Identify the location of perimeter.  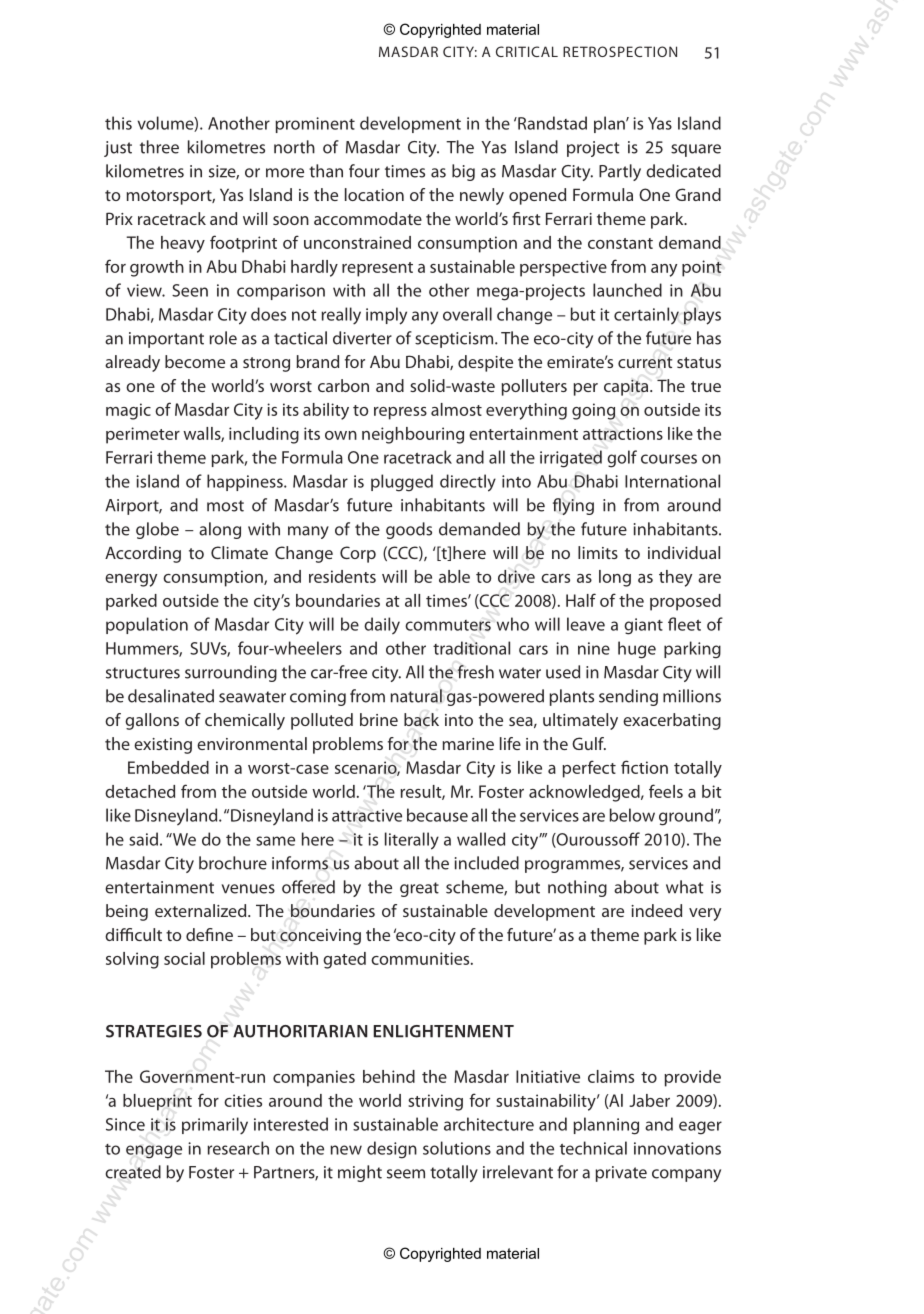
(143, 435).
